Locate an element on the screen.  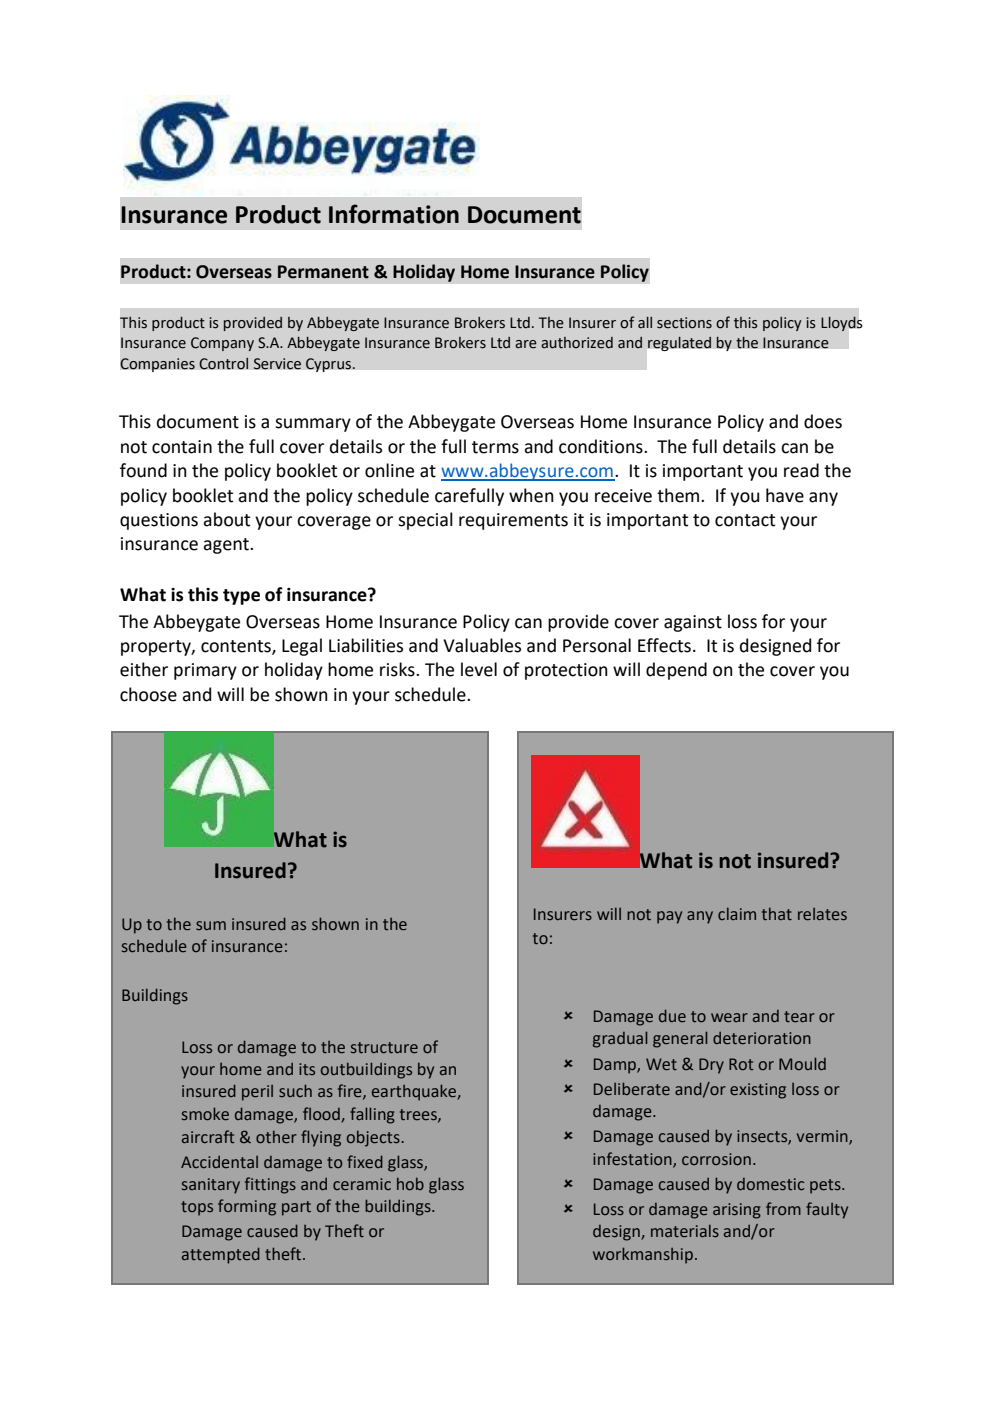
Permanent is located at coordinates (323, 272).
